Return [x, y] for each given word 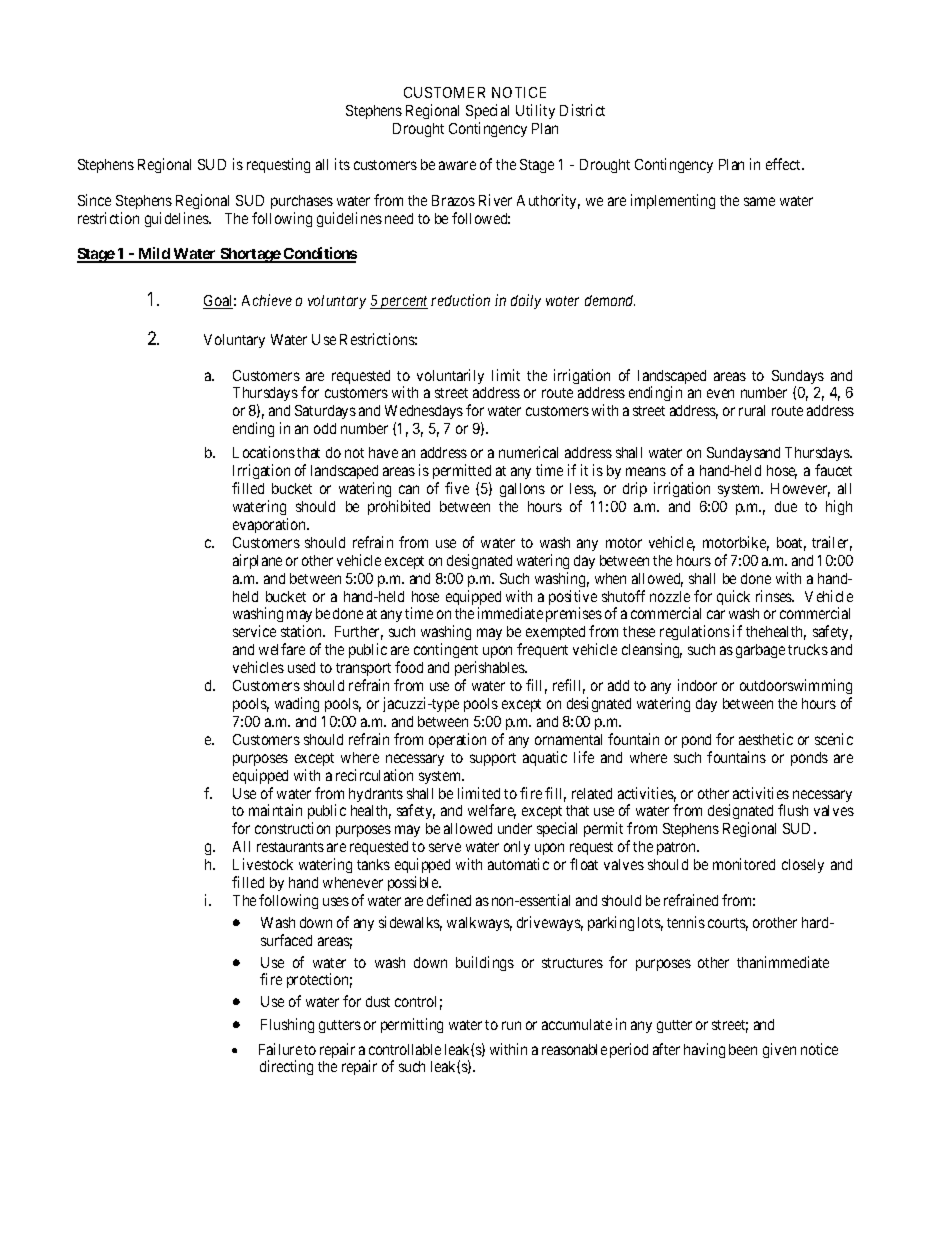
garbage [760, 651]
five [457, 488]
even [720, 393]
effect [785, 164]
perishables [490, 670]
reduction [460, 300]
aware [457, 165]
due [786, 506]
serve [445, 847]
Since [94, 200]
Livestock [263, 864]
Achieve [267, 300]
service [254, 631]
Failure [280, 1049]
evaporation [270, 525]
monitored [744, 864]
